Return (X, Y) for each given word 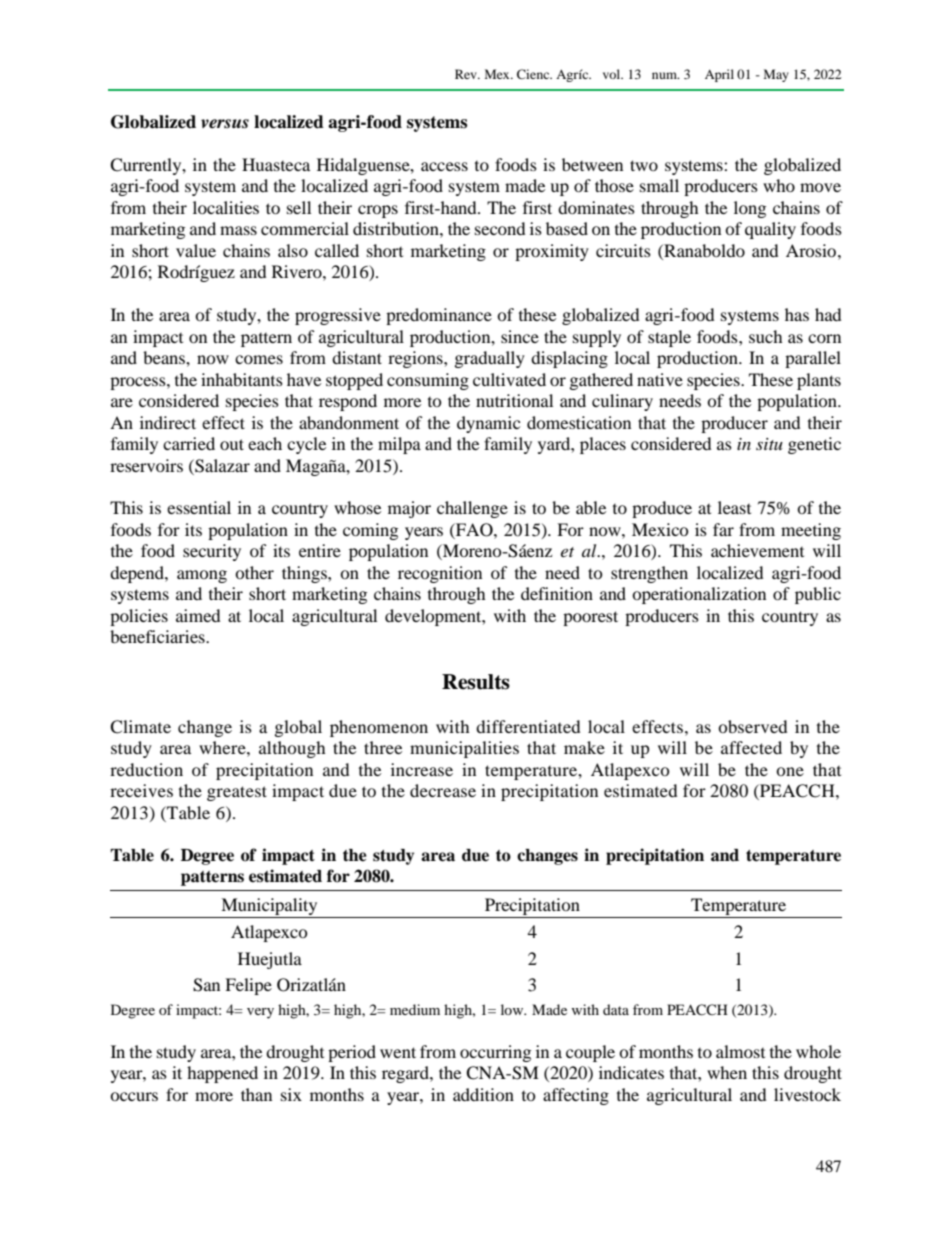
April (719, 75)
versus (225, 124)
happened (222, 1074)
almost (740, 1051)
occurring (495, 1053)
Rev (467, 74)
